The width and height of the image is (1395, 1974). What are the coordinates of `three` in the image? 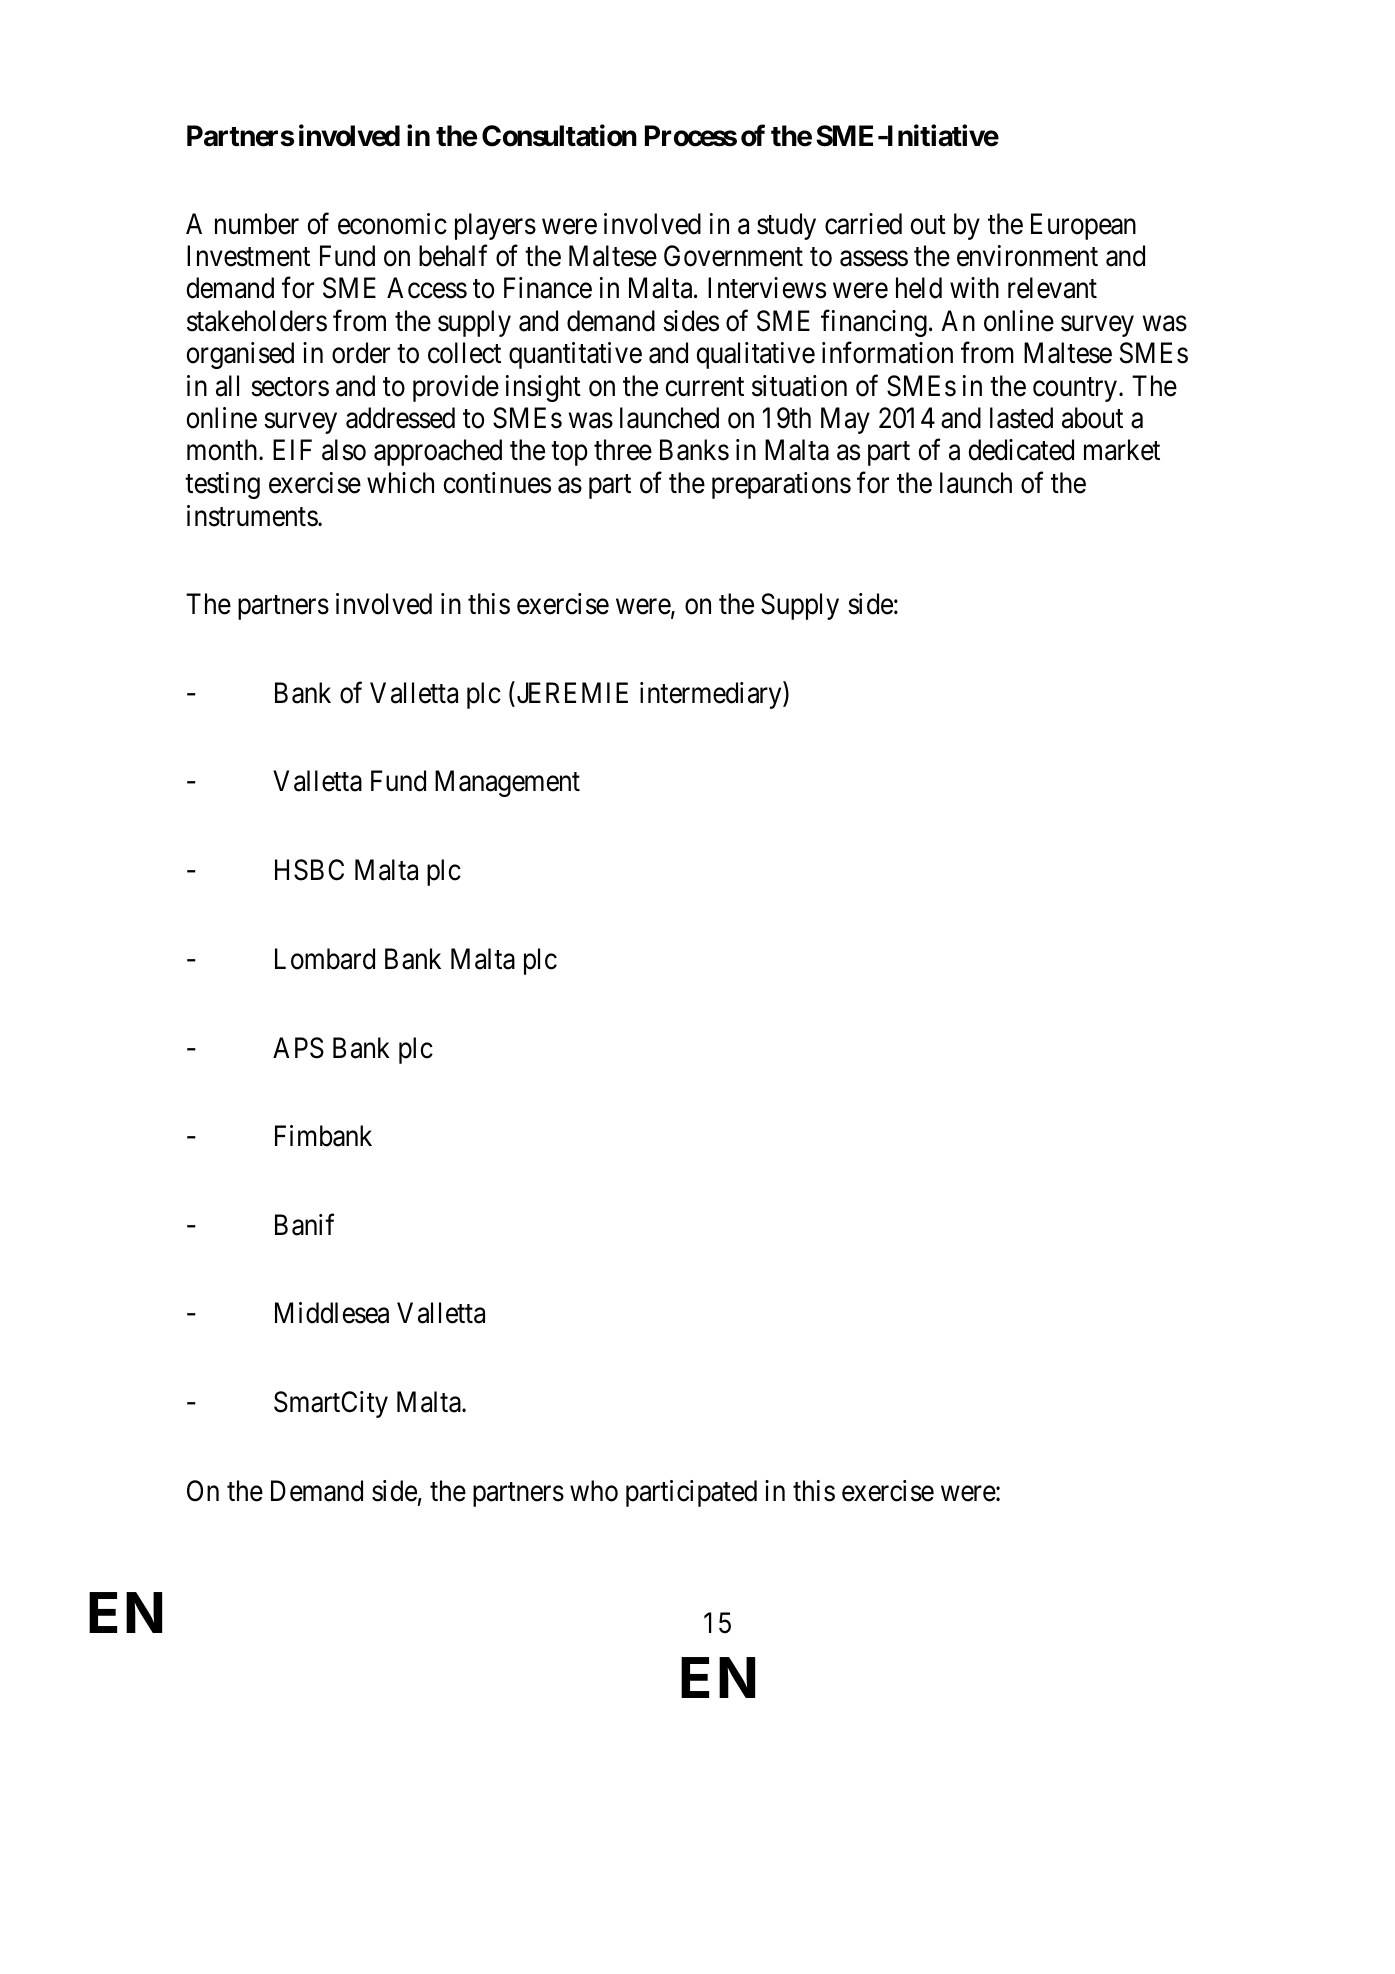 It's located at (623, 450).
